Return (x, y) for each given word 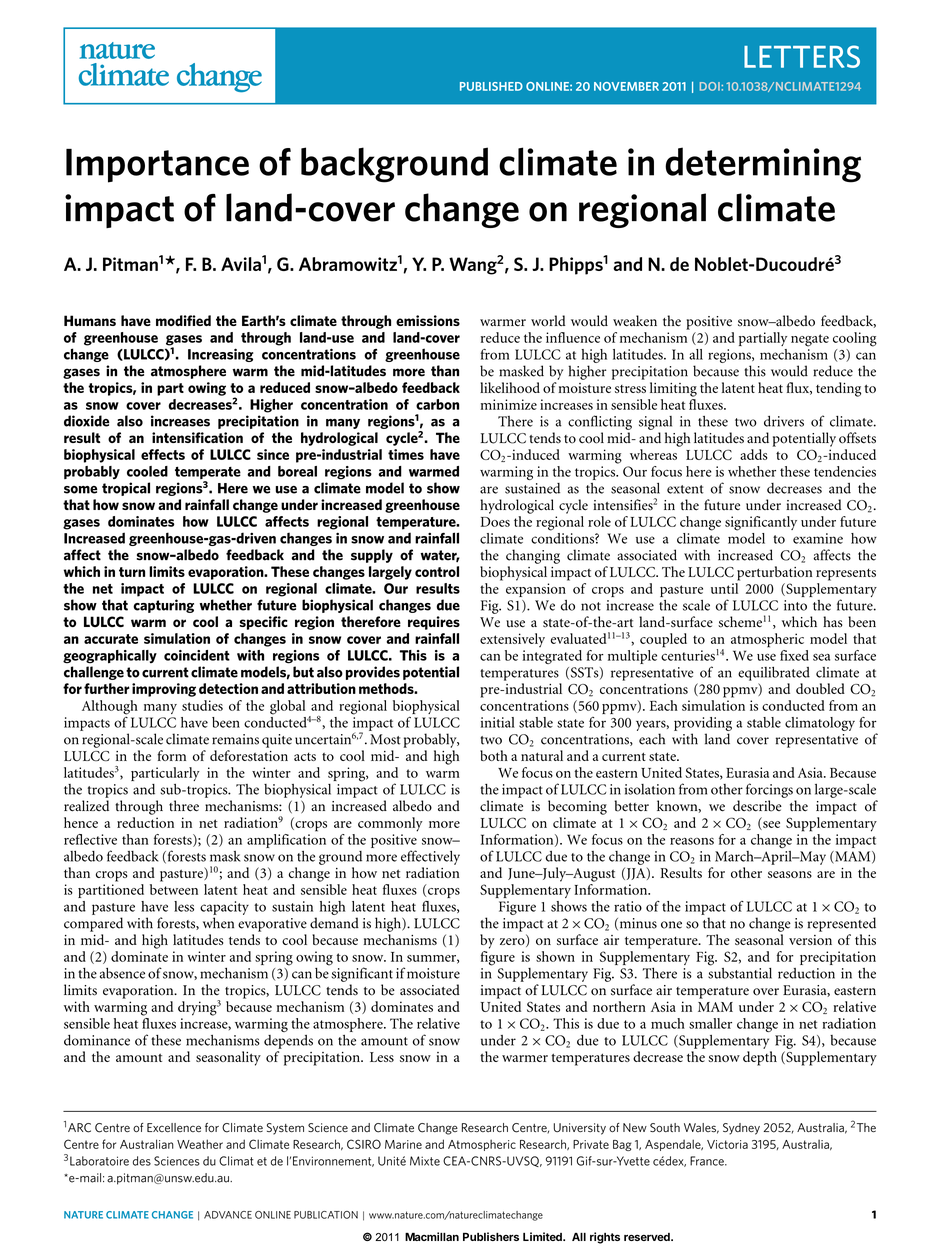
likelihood (510, 387)
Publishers (491, 1236)
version (810, 940)
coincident (197, 655)
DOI (711, 86)
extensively (512, 640)
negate (810, 340)
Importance (157, 166)
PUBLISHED (491, 86)
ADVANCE (228, 1215)
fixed (794, 655)
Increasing (220, 355)
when (218, 923)
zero (513, 942)
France (708, 1161)
